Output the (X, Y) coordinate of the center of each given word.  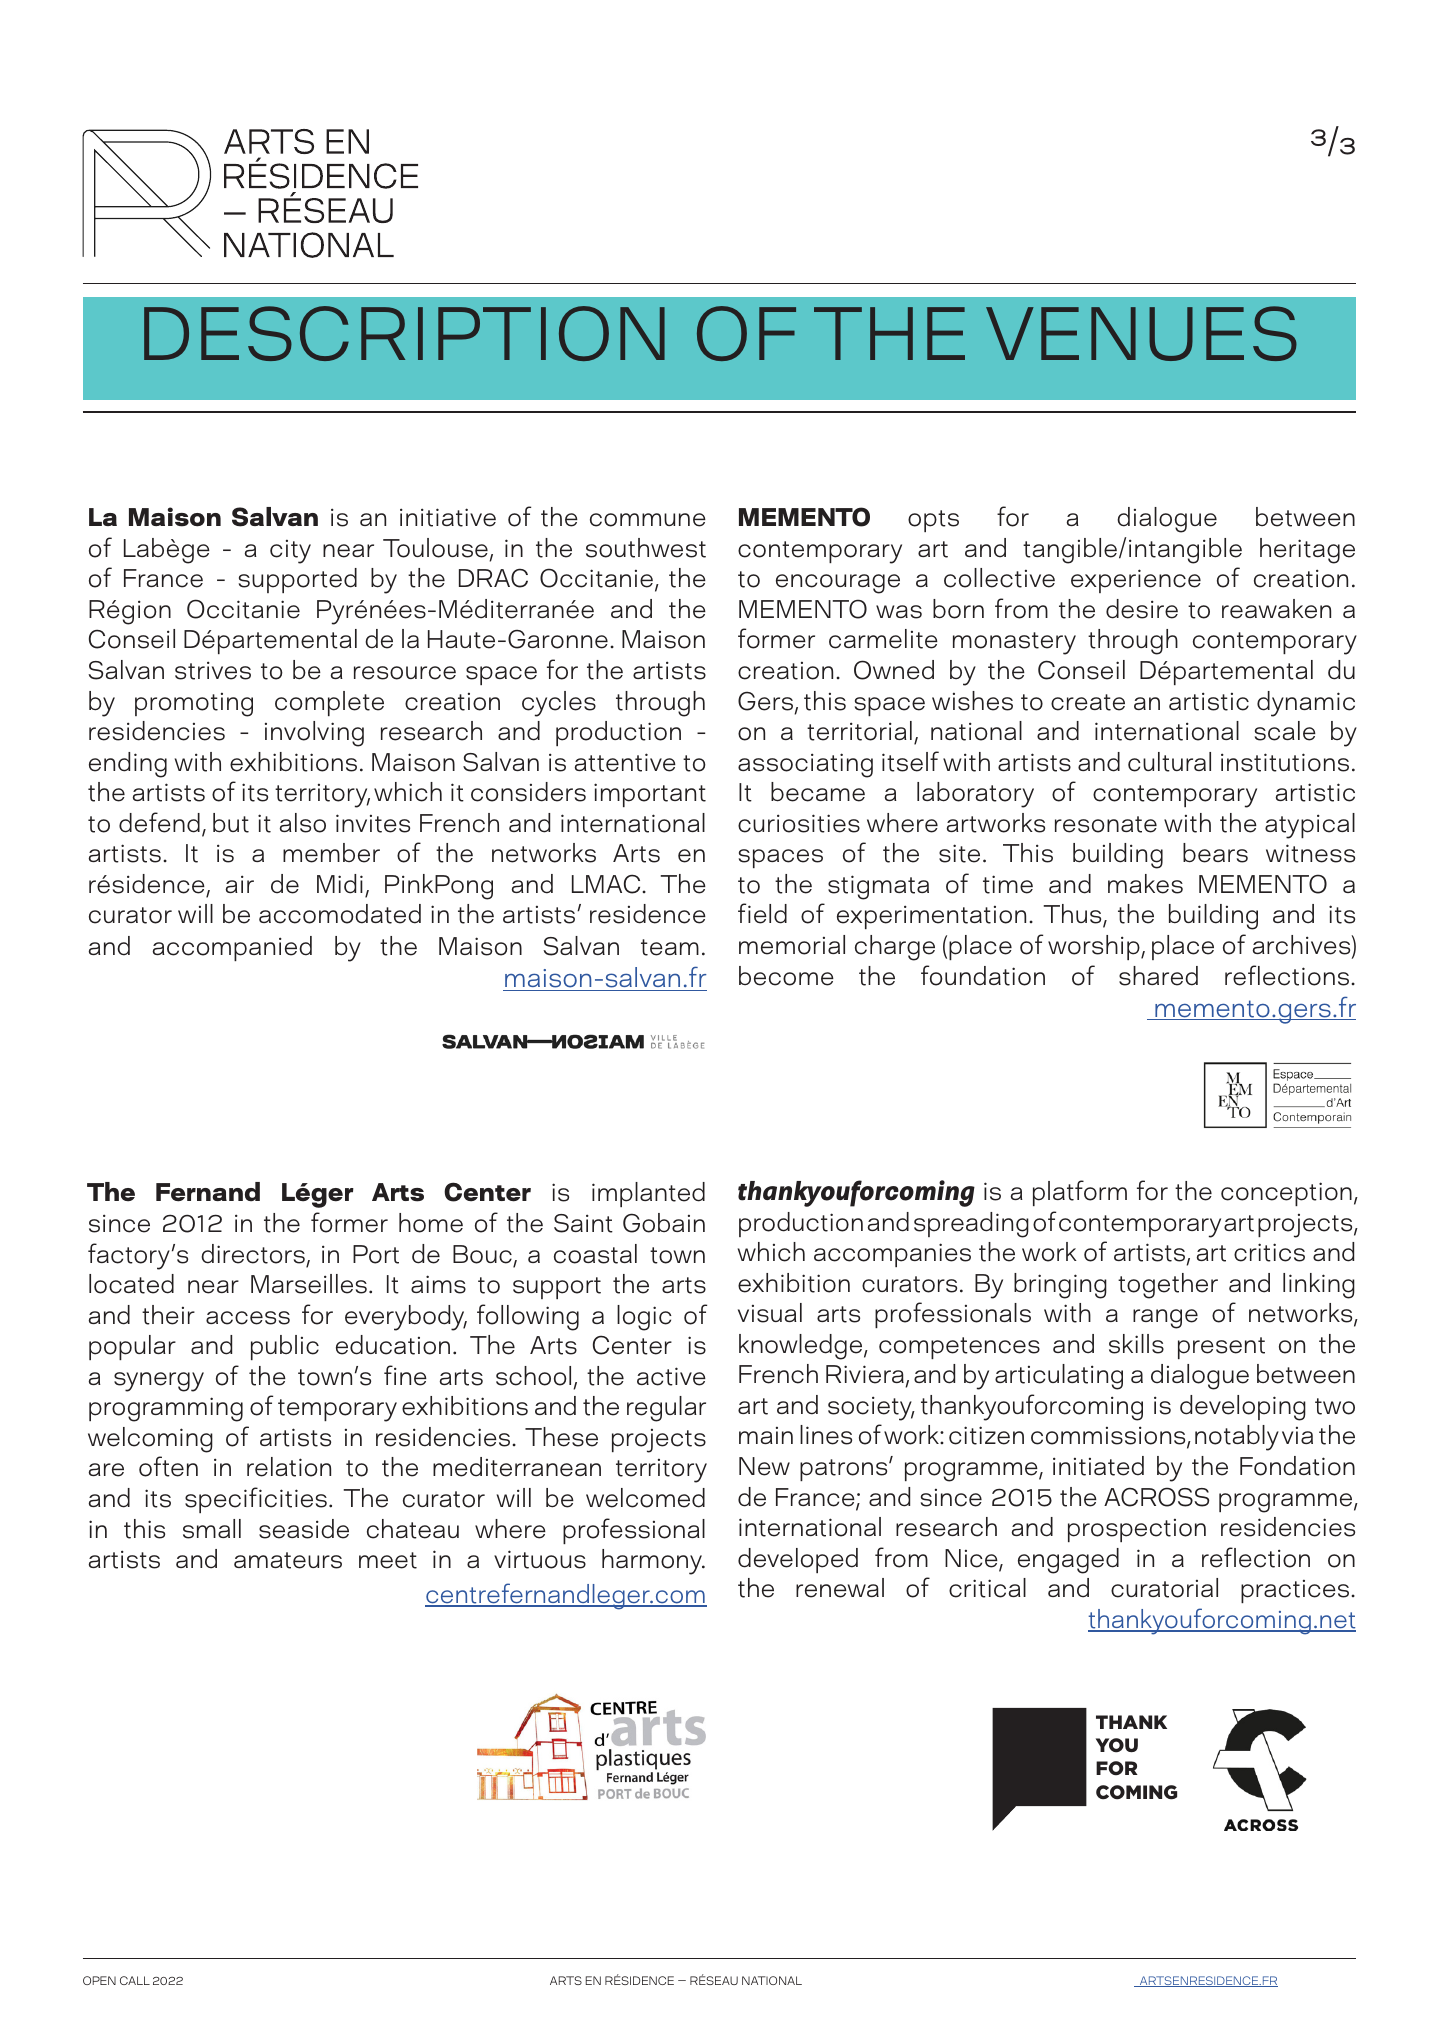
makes (1145, 884)
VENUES (1141, 333)
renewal (840, 1588)
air (240, 884)
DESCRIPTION (404, 333)
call (135, 1980)
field (762, 913)
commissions (1109, 1437)
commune (648, 520)
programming (166, 1409)
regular (666, 1409)
